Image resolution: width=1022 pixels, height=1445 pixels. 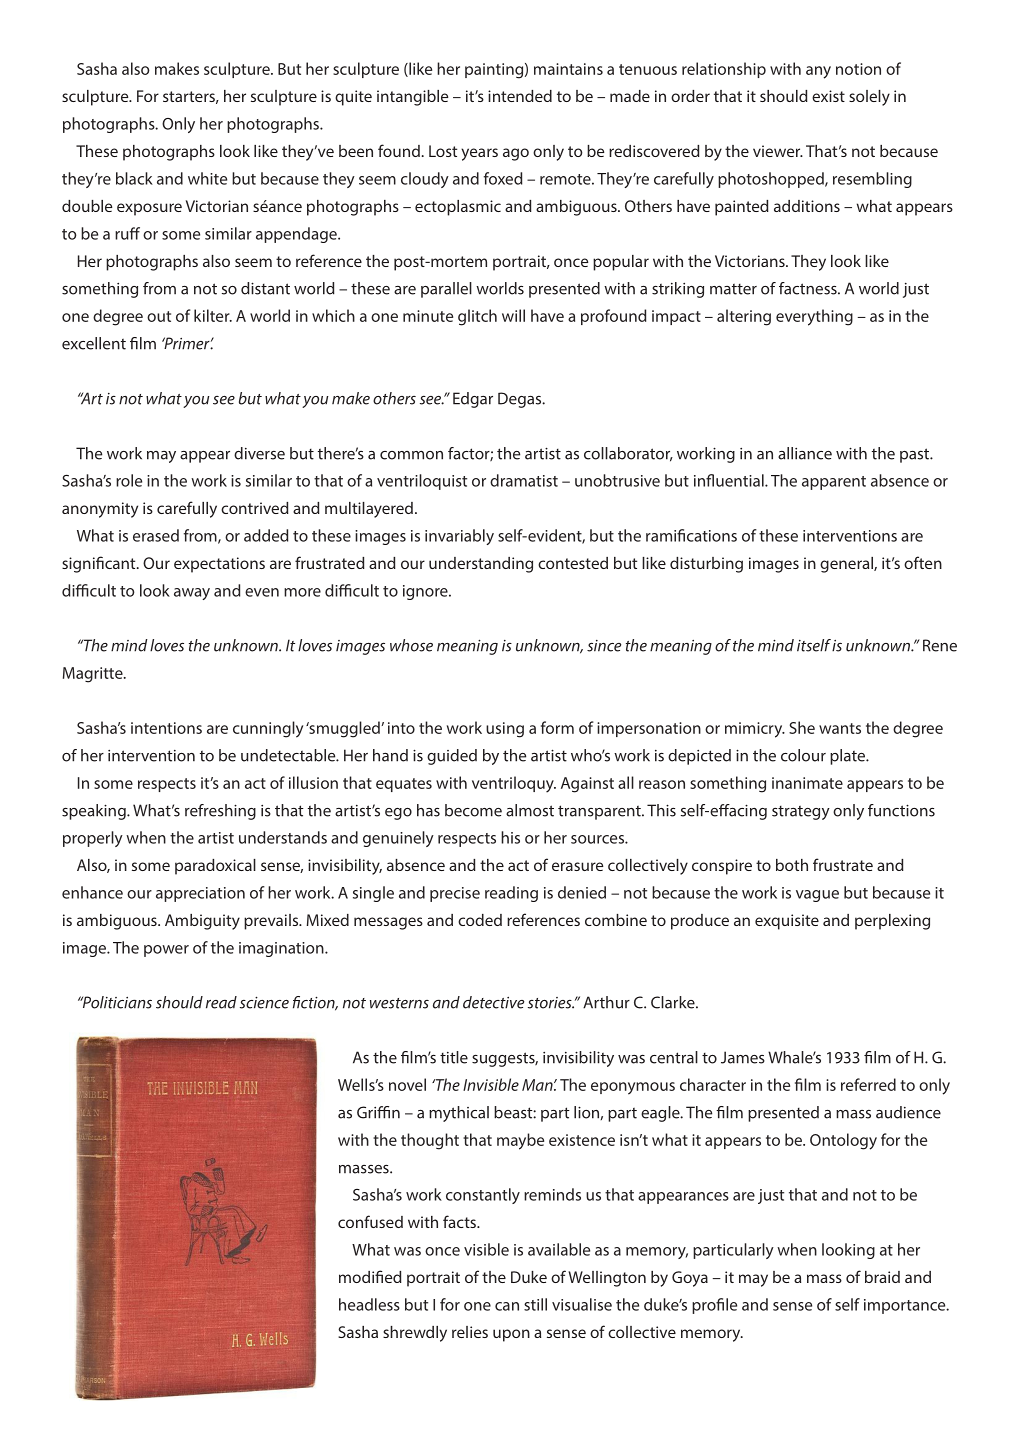 I want to click on appreciation, so click(x=200, y=894).
